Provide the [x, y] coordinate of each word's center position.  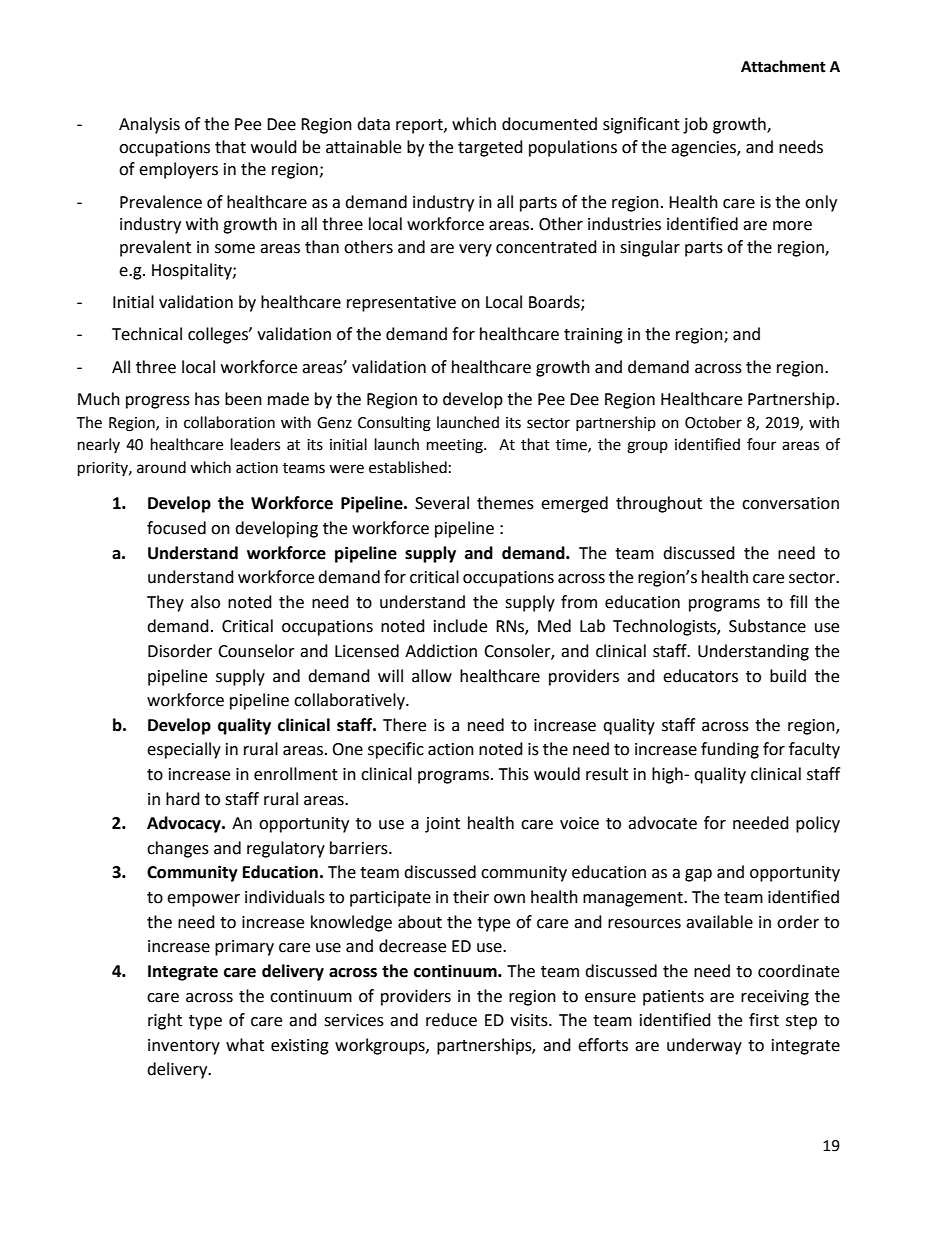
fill [798, 601]
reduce [451, 1020]
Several [442, 503]
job [695, 125]
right [165, 1021]
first [764, 1020]
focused [176, 528]
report [420, 126]
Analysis [149, 125]
